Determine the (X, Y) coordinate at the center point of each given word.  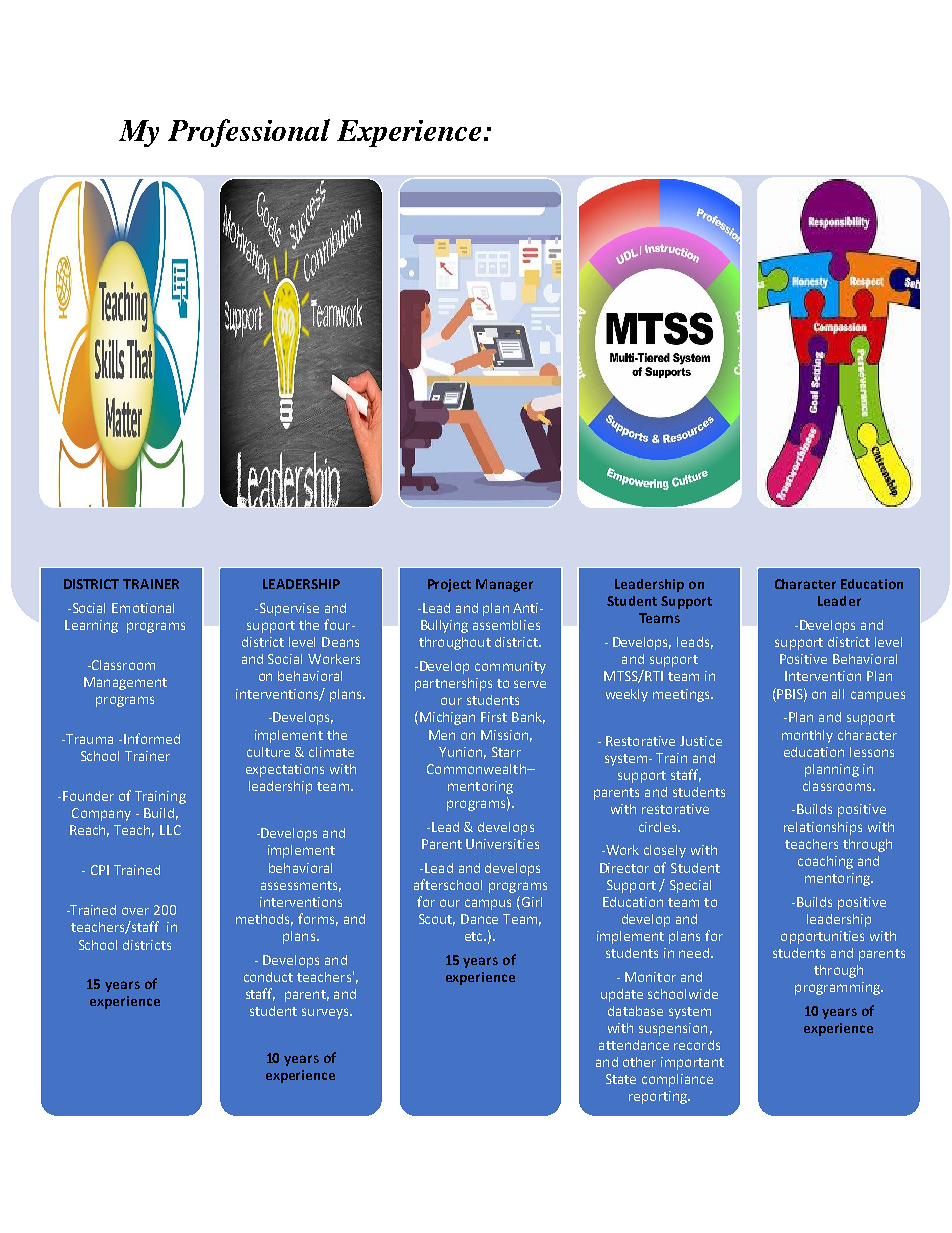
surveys (326, 1013)
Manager (504, 585)
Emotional (143, 608)
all (838, 694)
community (510, 667)
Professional (249, 133)
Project (449, 585)
